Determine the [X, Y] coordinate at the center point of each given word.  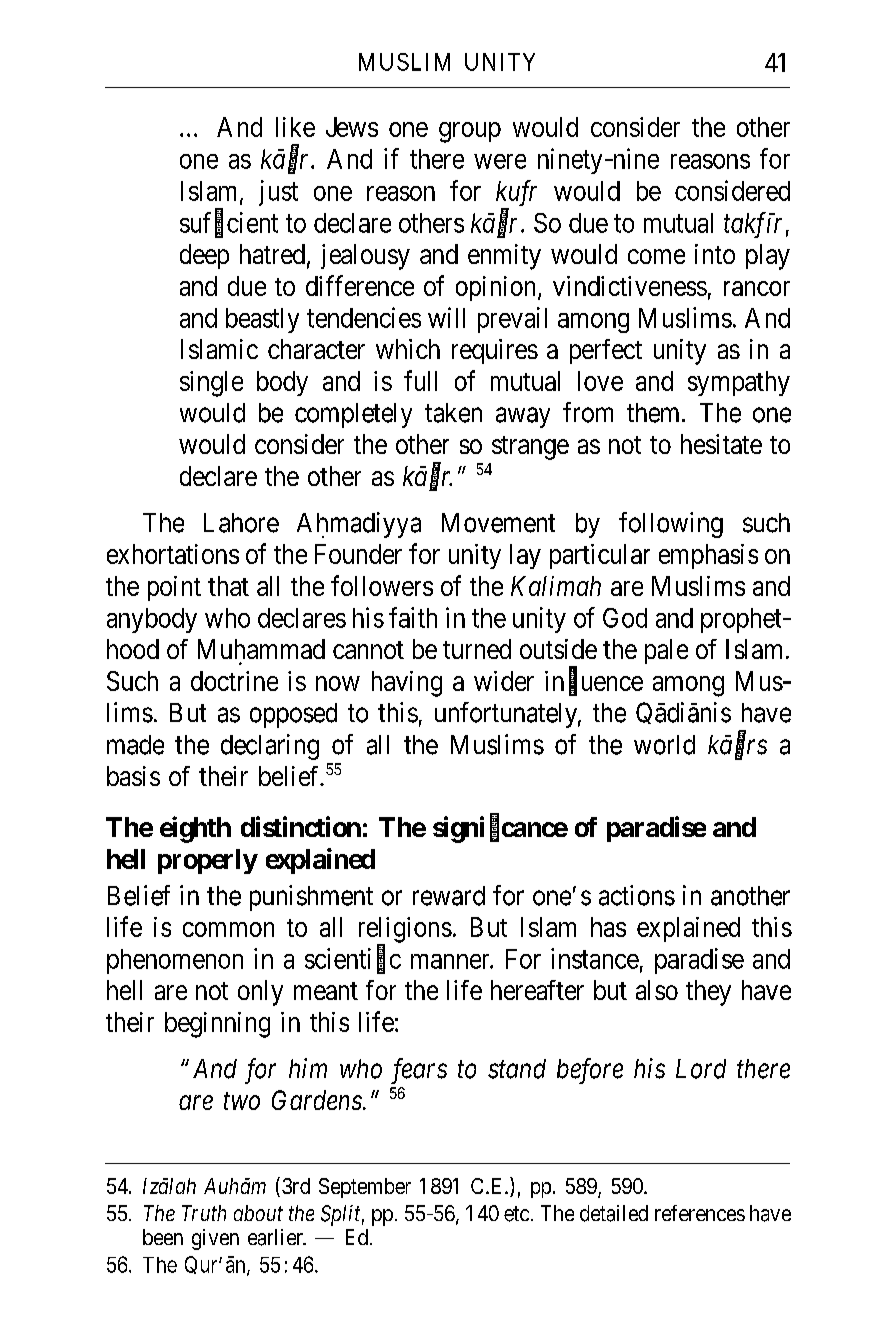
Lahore [241, 523]
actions [637, 895]
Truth [204, 1213]
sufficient [229, 223]
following [671, 525]
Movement [498, 523]
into [715, 254]
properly [208, 861]
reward [449, 896]
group [470, 132]
